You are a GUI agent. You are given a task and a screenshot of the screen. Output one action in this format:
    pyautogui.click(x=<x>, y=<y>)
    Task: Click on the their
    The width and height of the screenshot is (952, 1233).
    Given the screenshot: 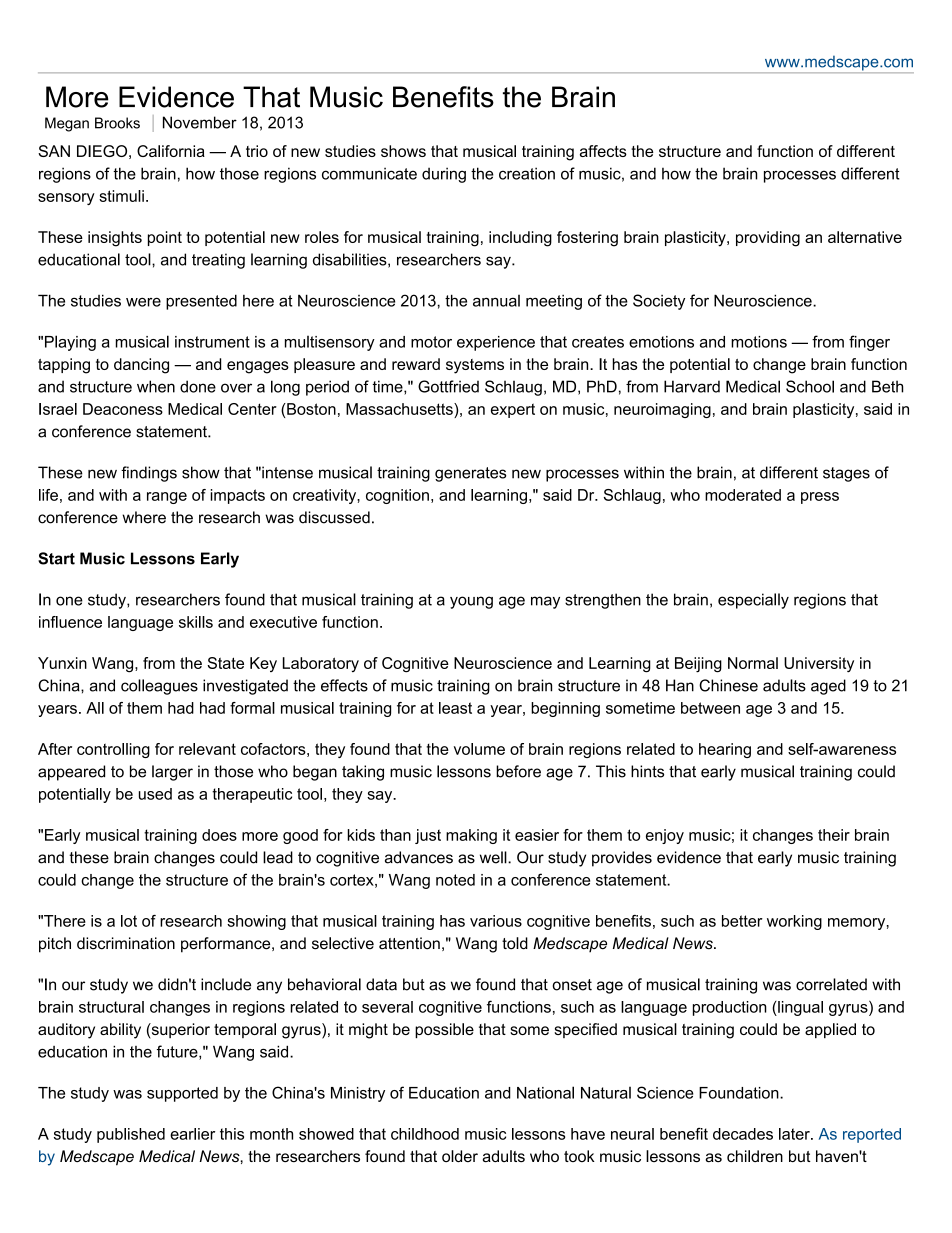 What is the action you would take?
    pyautogui.click(x=834, y=835)
